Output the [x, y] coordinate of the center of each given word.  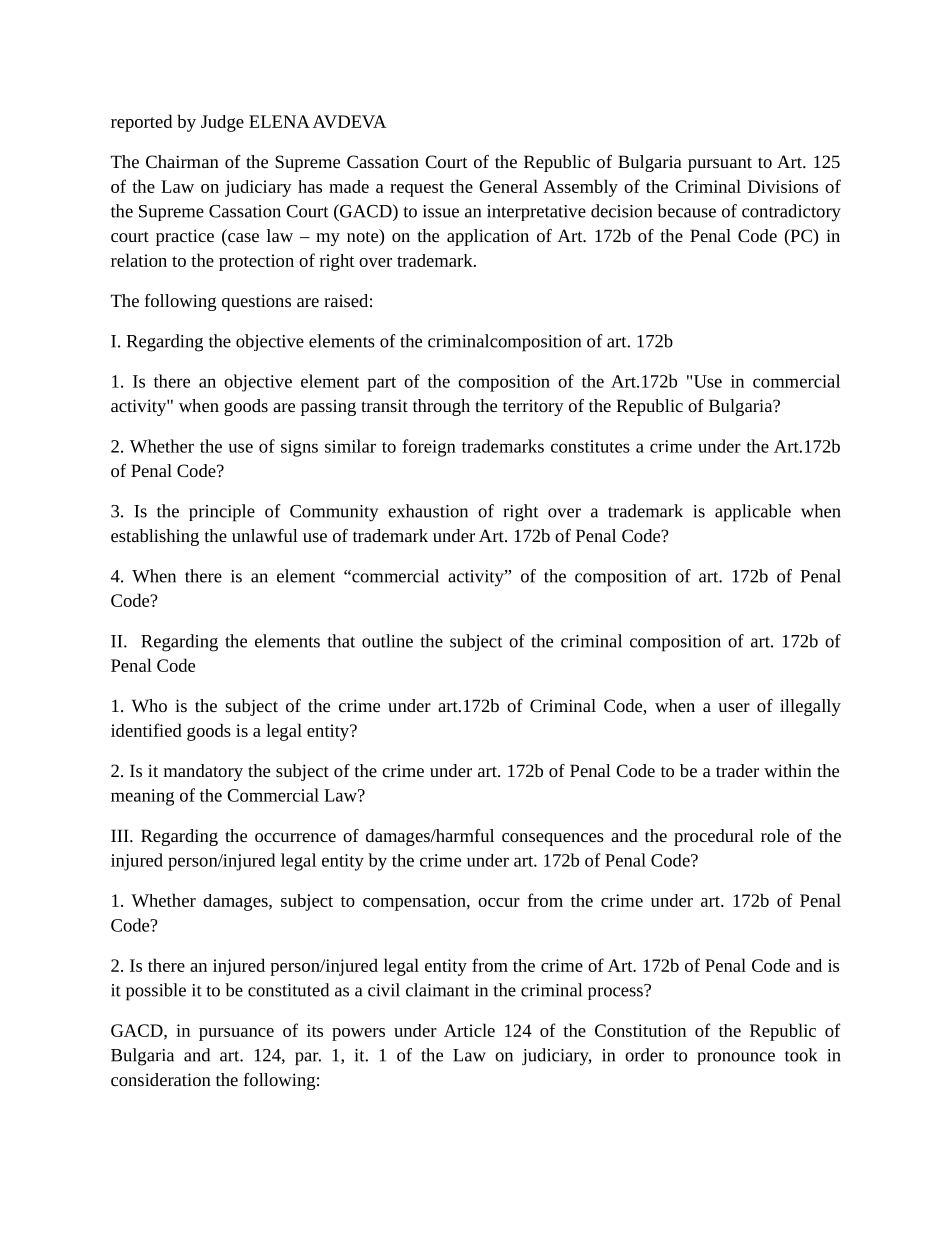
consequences [553, 839]
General [508, 186]
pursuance [236, 1034]
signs [299, 448]
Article [469, 1030]
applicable [753, 513]
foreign [429, 448]
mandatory [203, 772]
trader [737, 770]
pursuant [720, 164]
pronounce [736, 1058]
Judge [222, 123]
